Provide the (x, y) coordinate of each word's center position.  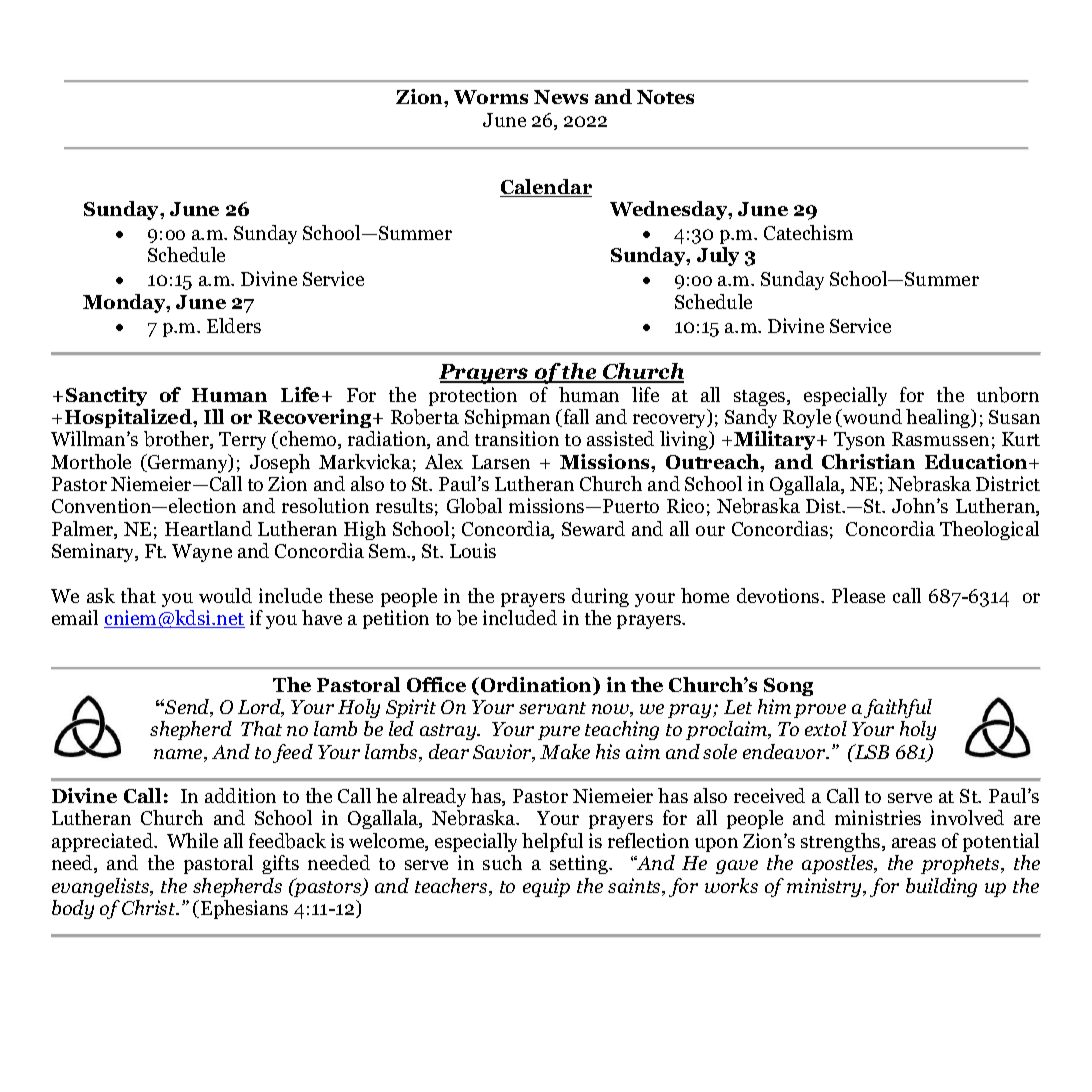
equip (546, 887)
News (561, 97)
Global (474, 506)
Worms (491, 97)
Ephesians (244, 909)
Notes (665, 97)
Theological (989, 530)
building (941, 887)
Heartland (208, 528)
